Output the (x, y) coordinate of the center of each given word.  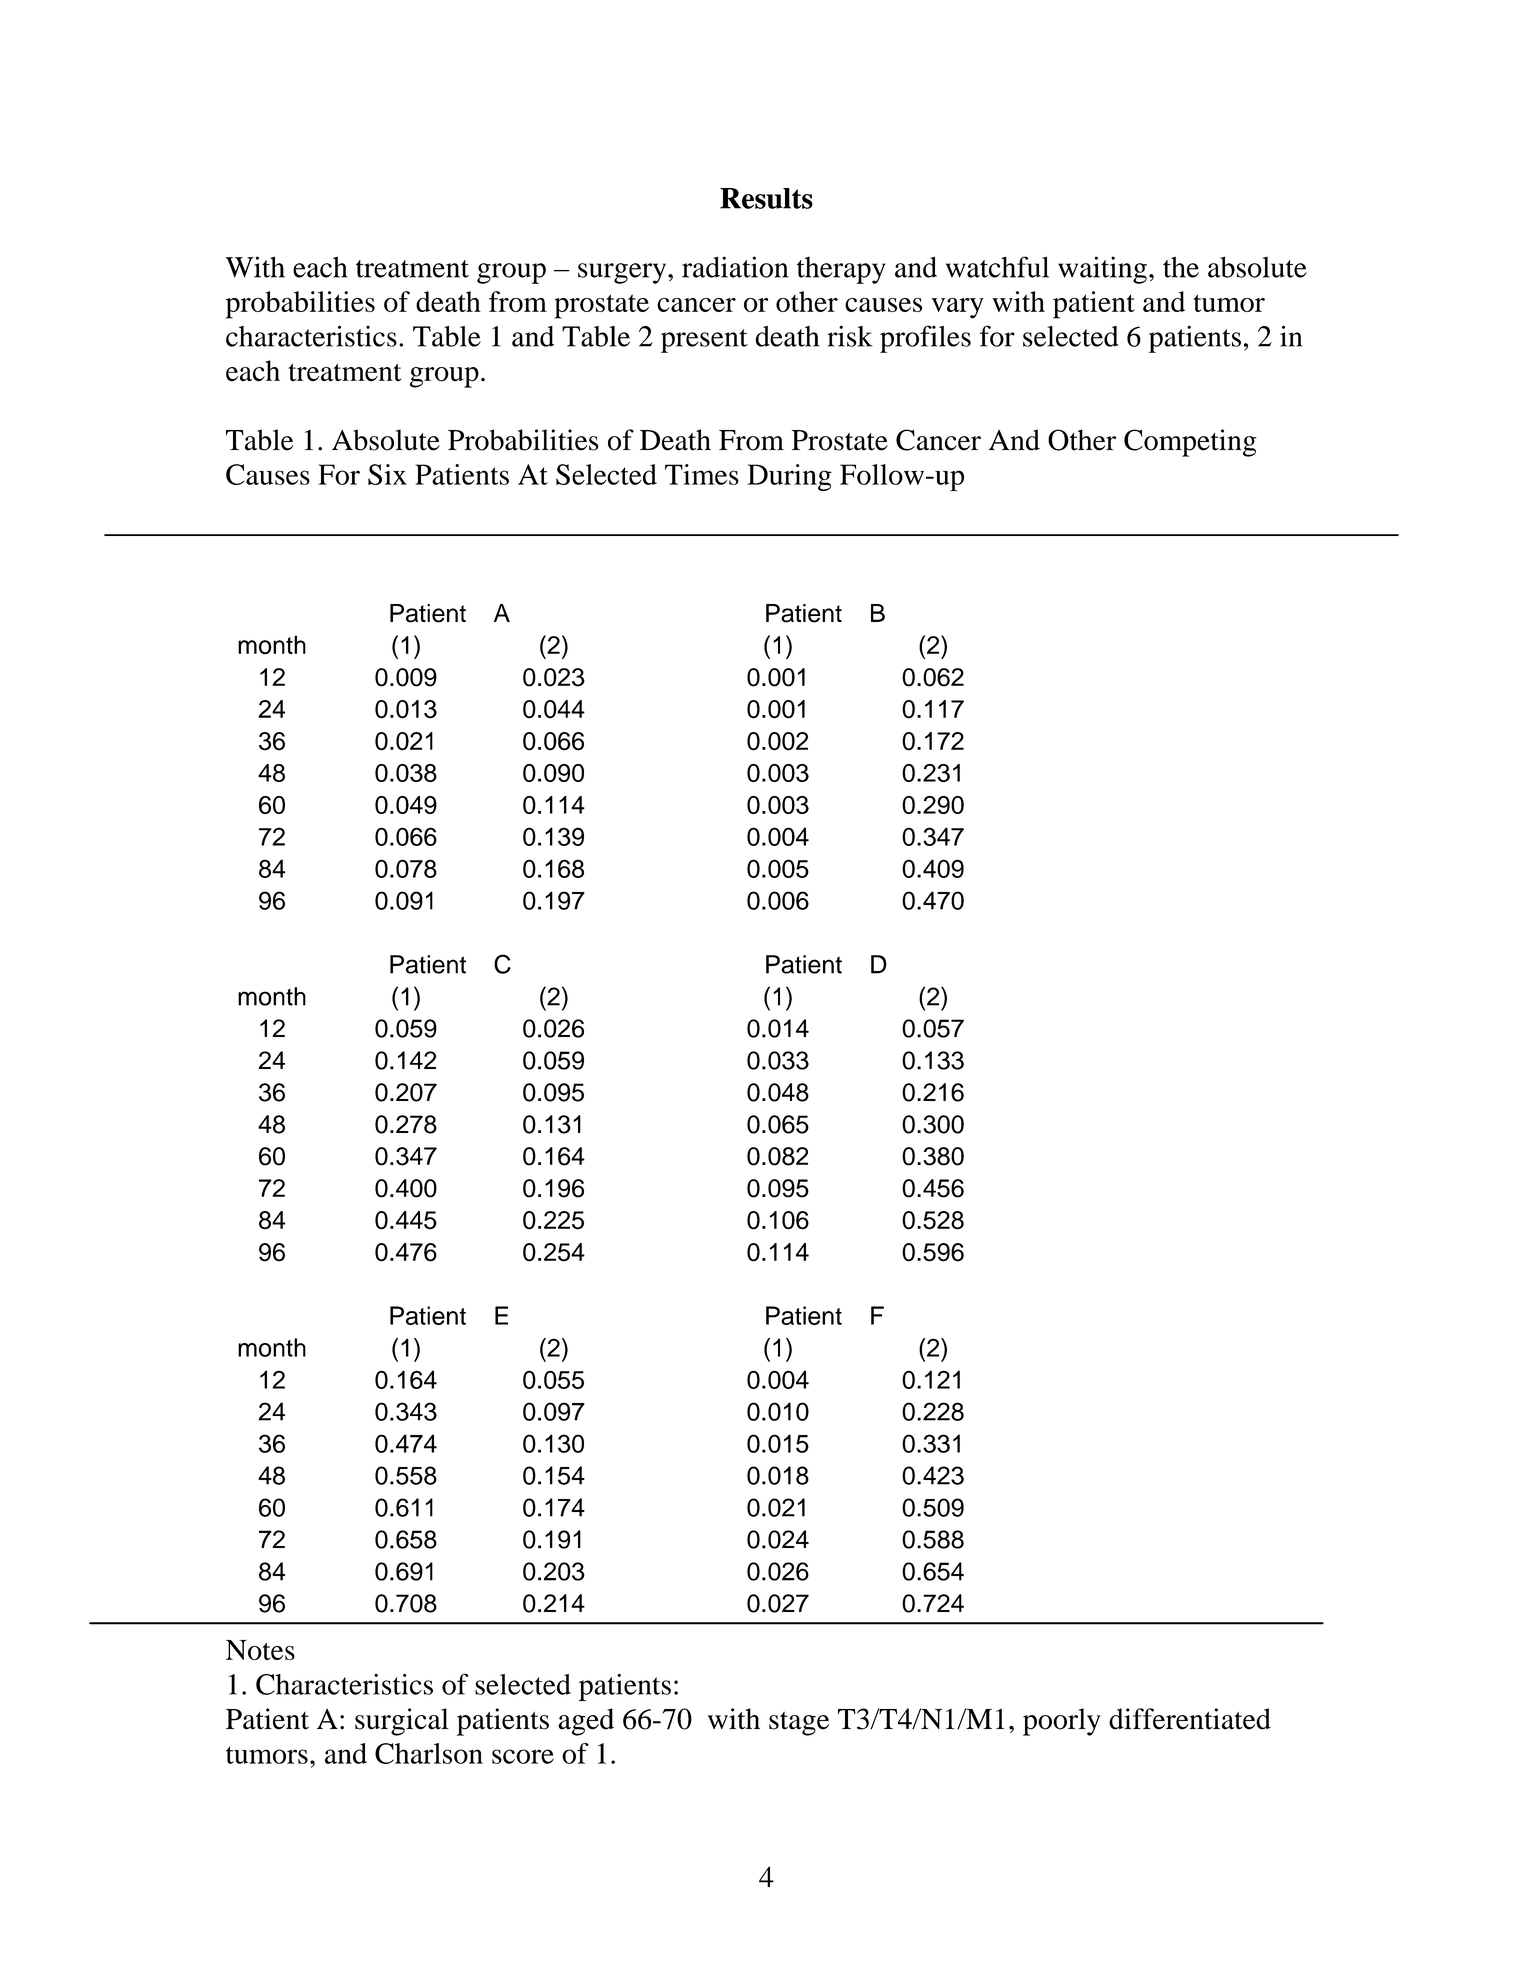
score (523, 1756)
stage (799, 1724)
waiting (1102, 270)
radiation (735, 267)
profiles (925, 339)
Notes (260, 1650)
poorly (1062, 1722)
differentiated (1190, 1719)
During (789, 477)
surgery (623, 273)
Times (702, 474)
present (704, 341)
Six (387, 474)
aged (586, 1722)
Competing (1190, 443)
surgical (402, 1722)
